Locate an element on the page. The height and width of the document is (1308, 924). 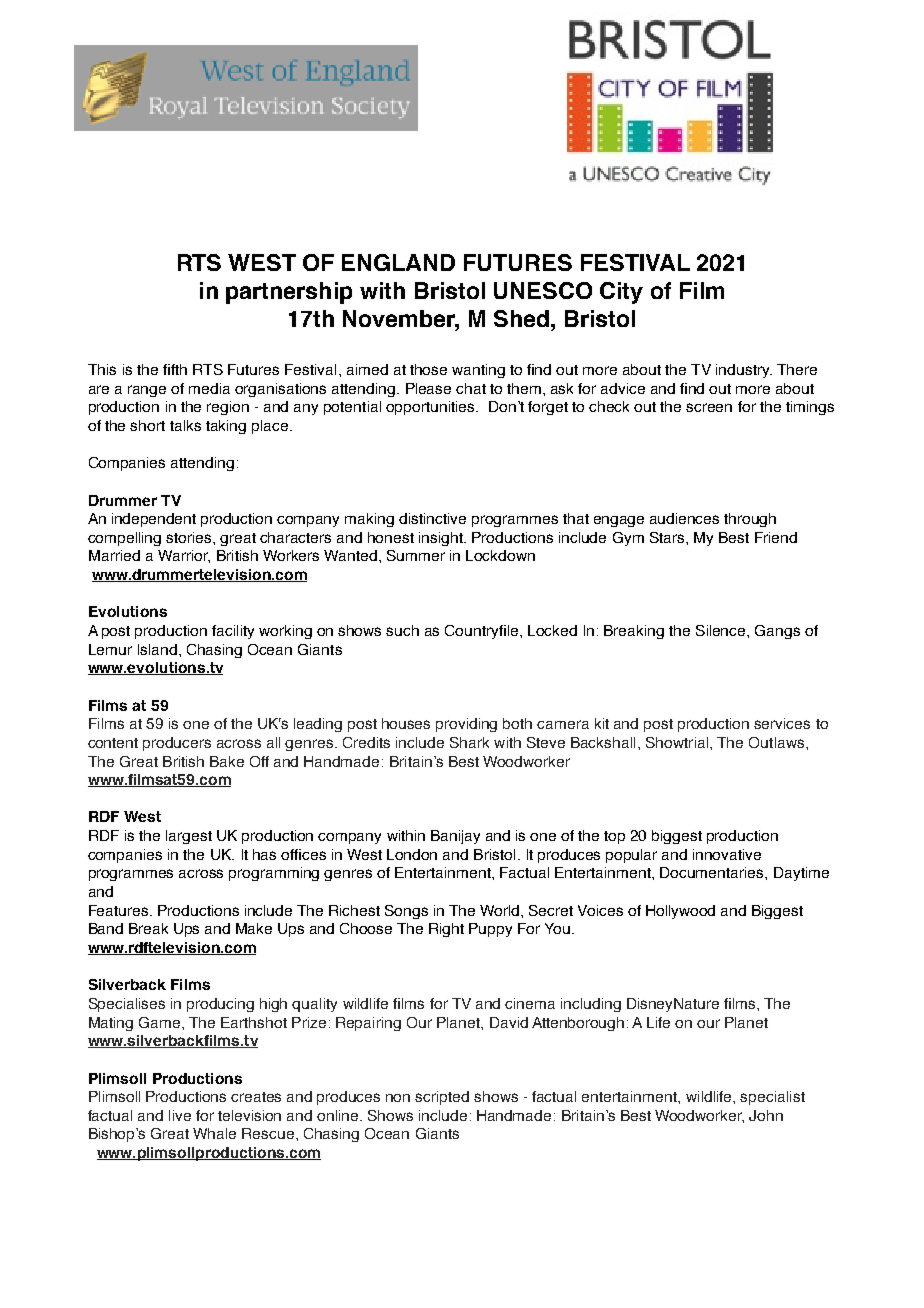
providing is located at coordinates (466, 725).
